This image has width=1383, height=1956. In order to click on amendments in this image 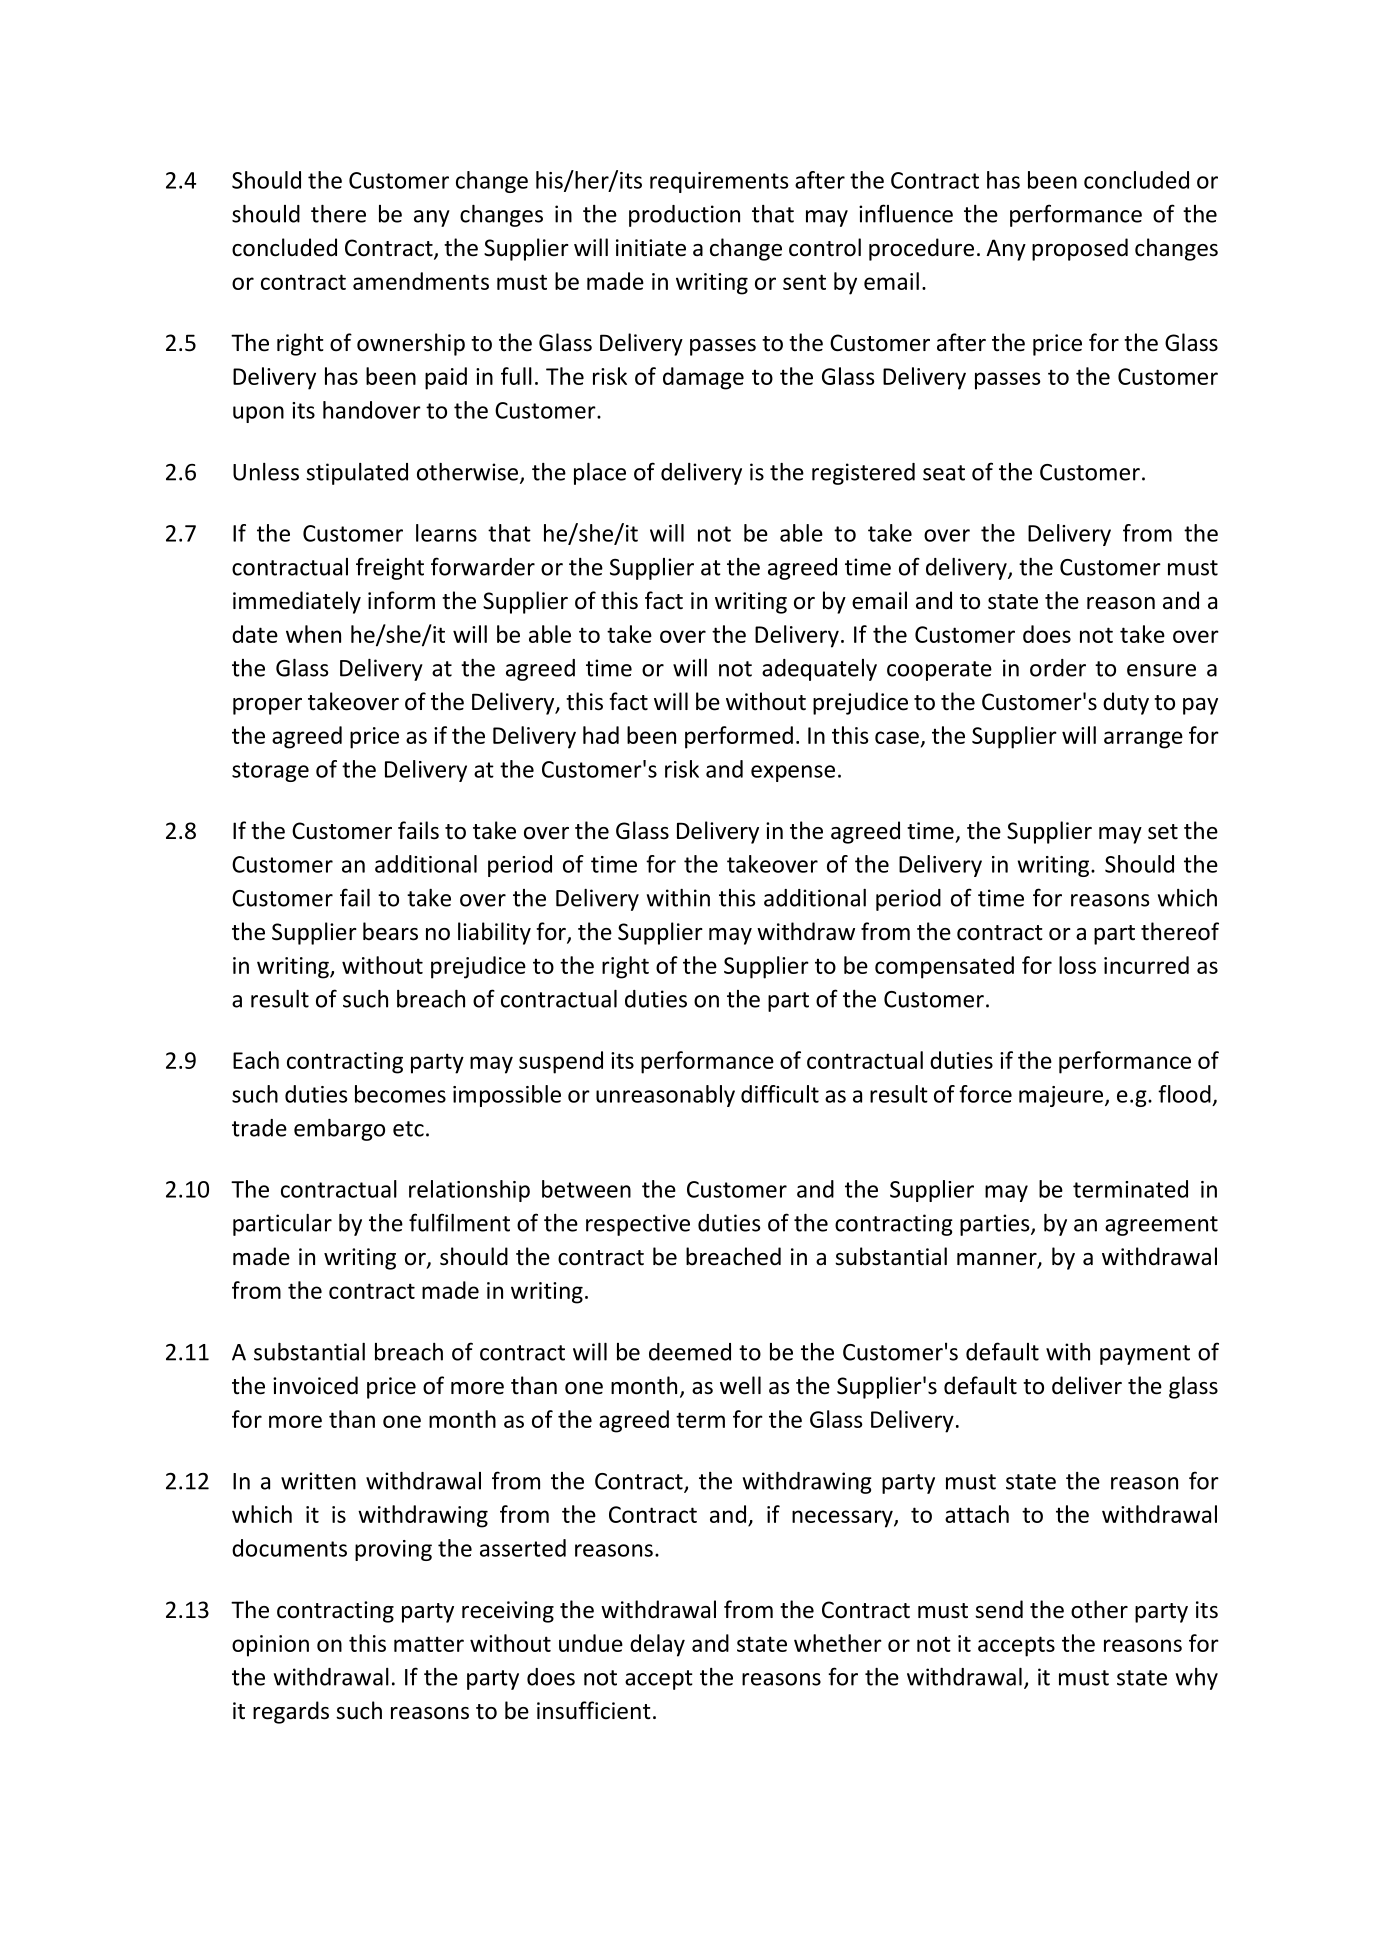, I will do `click(421, 281)`.
